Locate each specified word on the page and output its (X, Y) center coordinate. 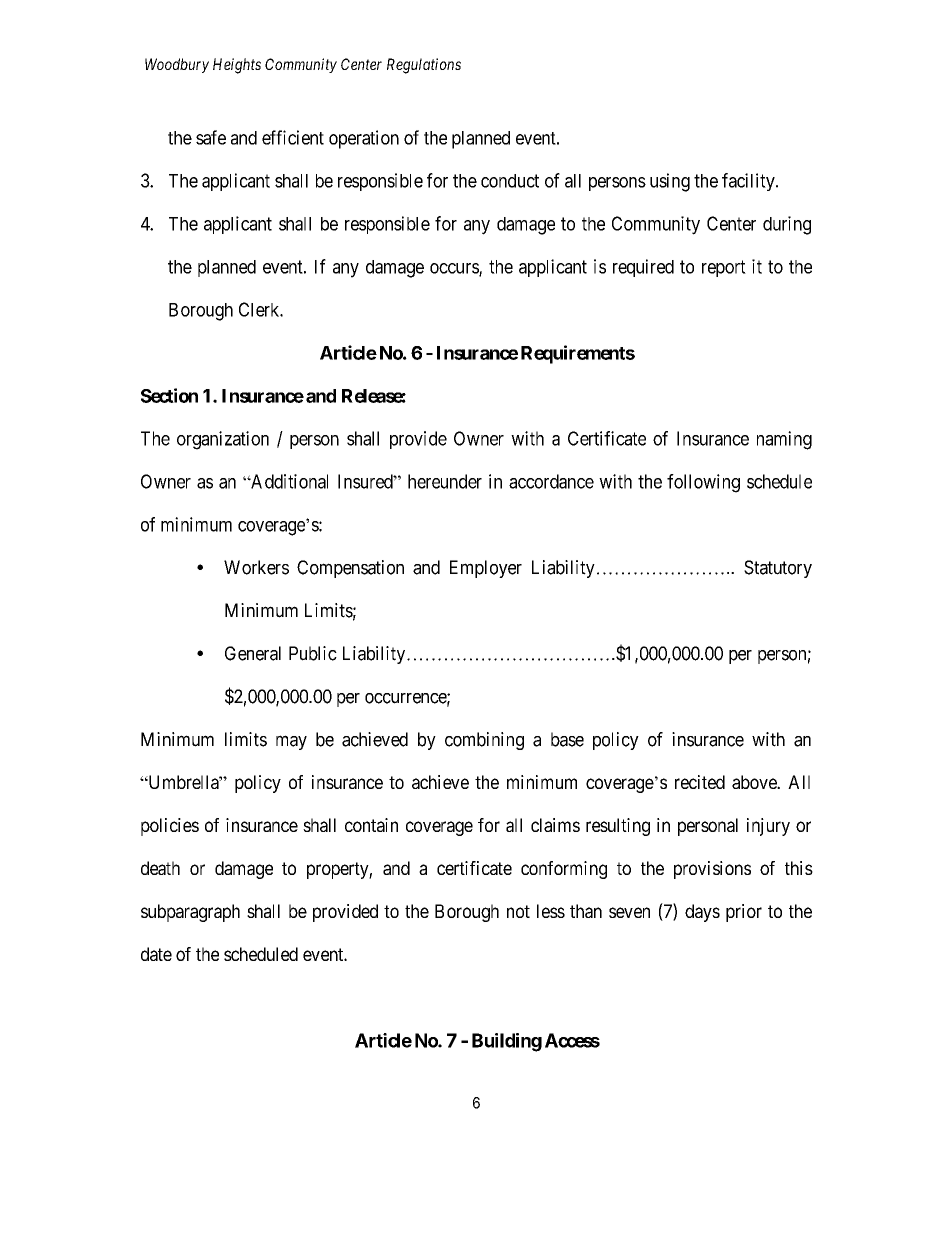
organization (223, 440)
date (156, 954)
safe (211, 137)
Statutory (778, 569)
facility (749, 182)
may (291, 742)
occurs (455, 269)
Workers (256, 567)
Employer (486, 569)
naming (784, 440)
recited (700, 782)
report (724, 268)
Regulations (424, 66)
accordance (551, 481)
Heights (237, 66)
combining (484, 741)
